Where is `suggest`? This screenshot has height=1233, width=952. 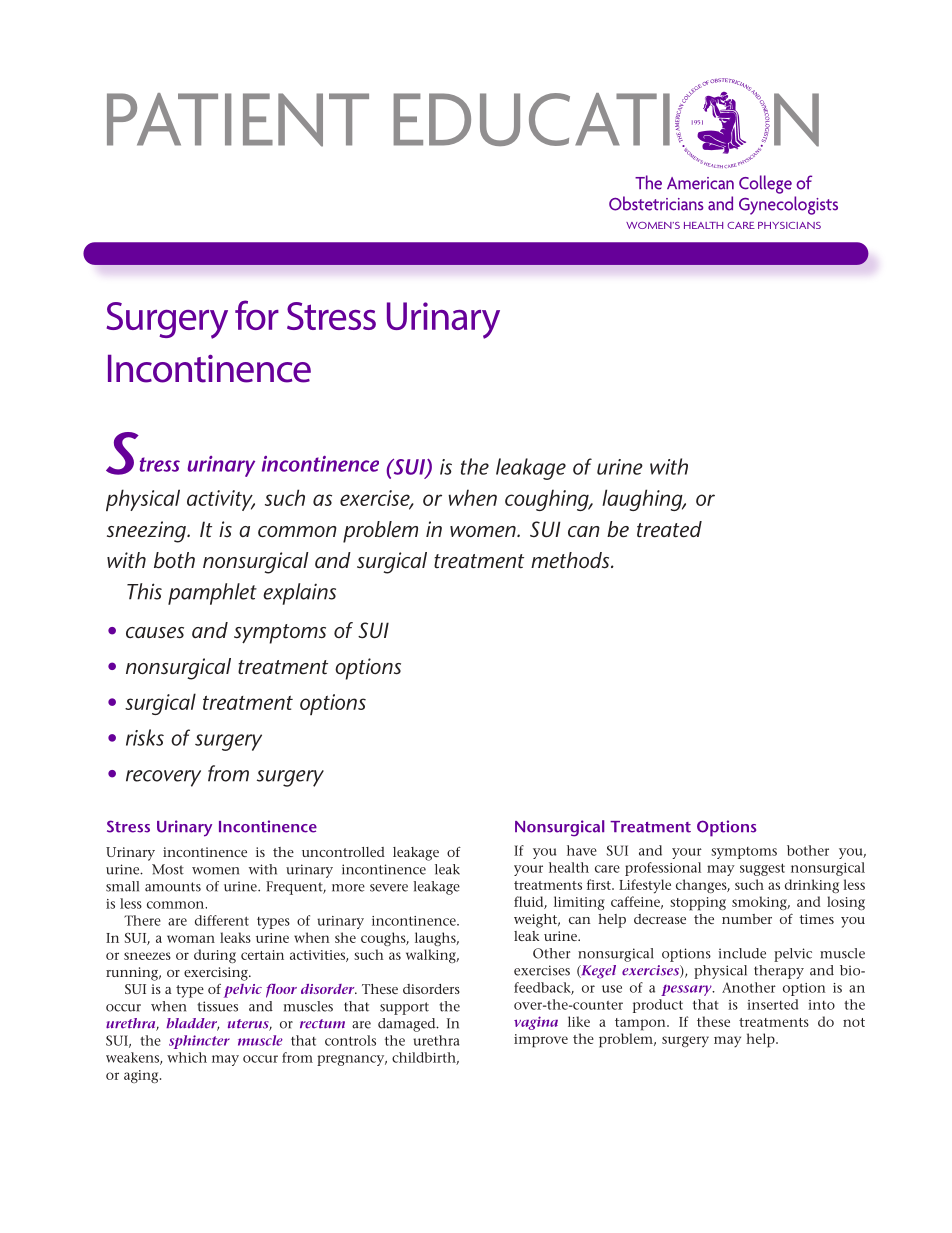
suggest is located at coordinates (762, 869).
